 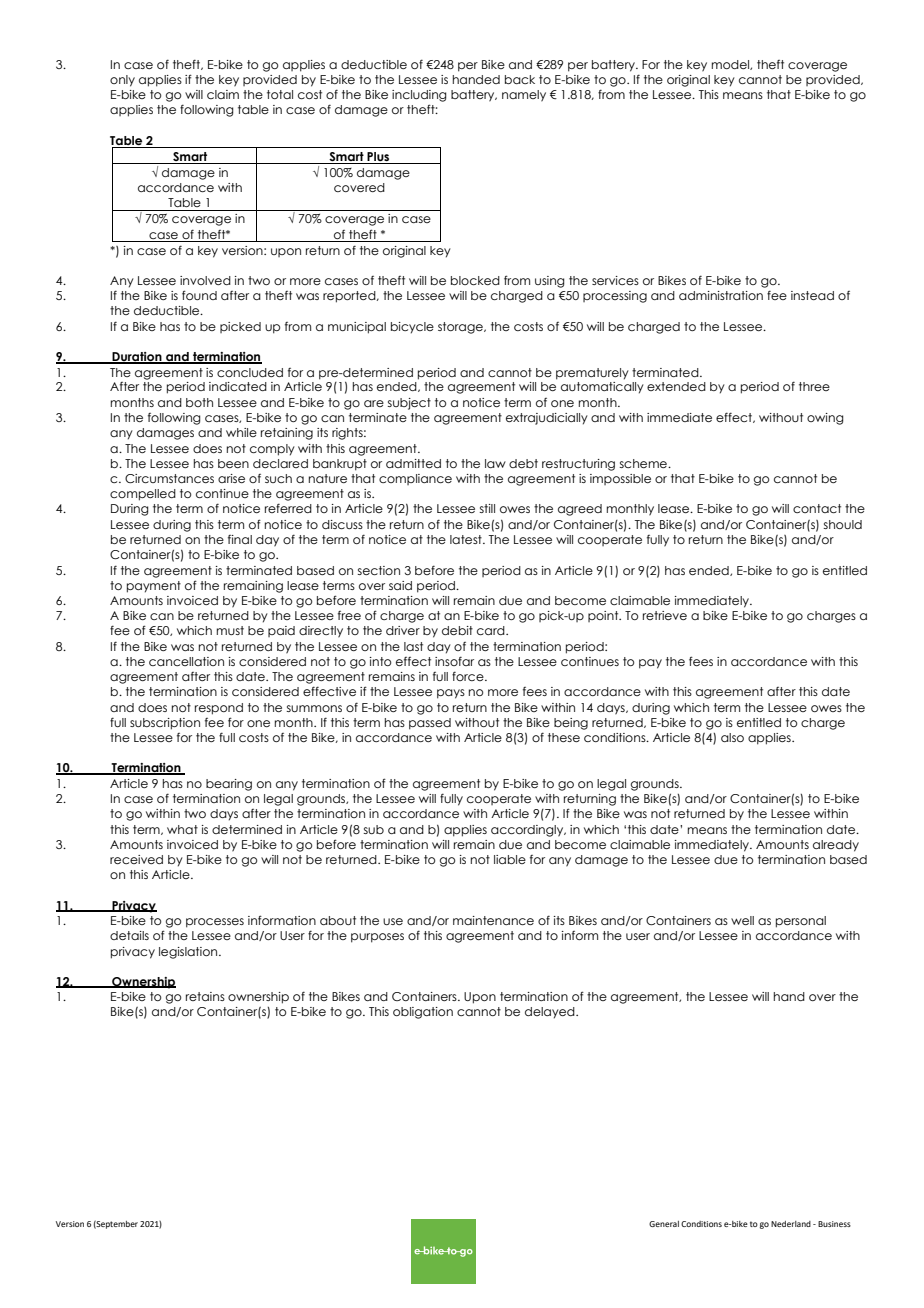 I want to click on administration, so click(x=721, y=295).
